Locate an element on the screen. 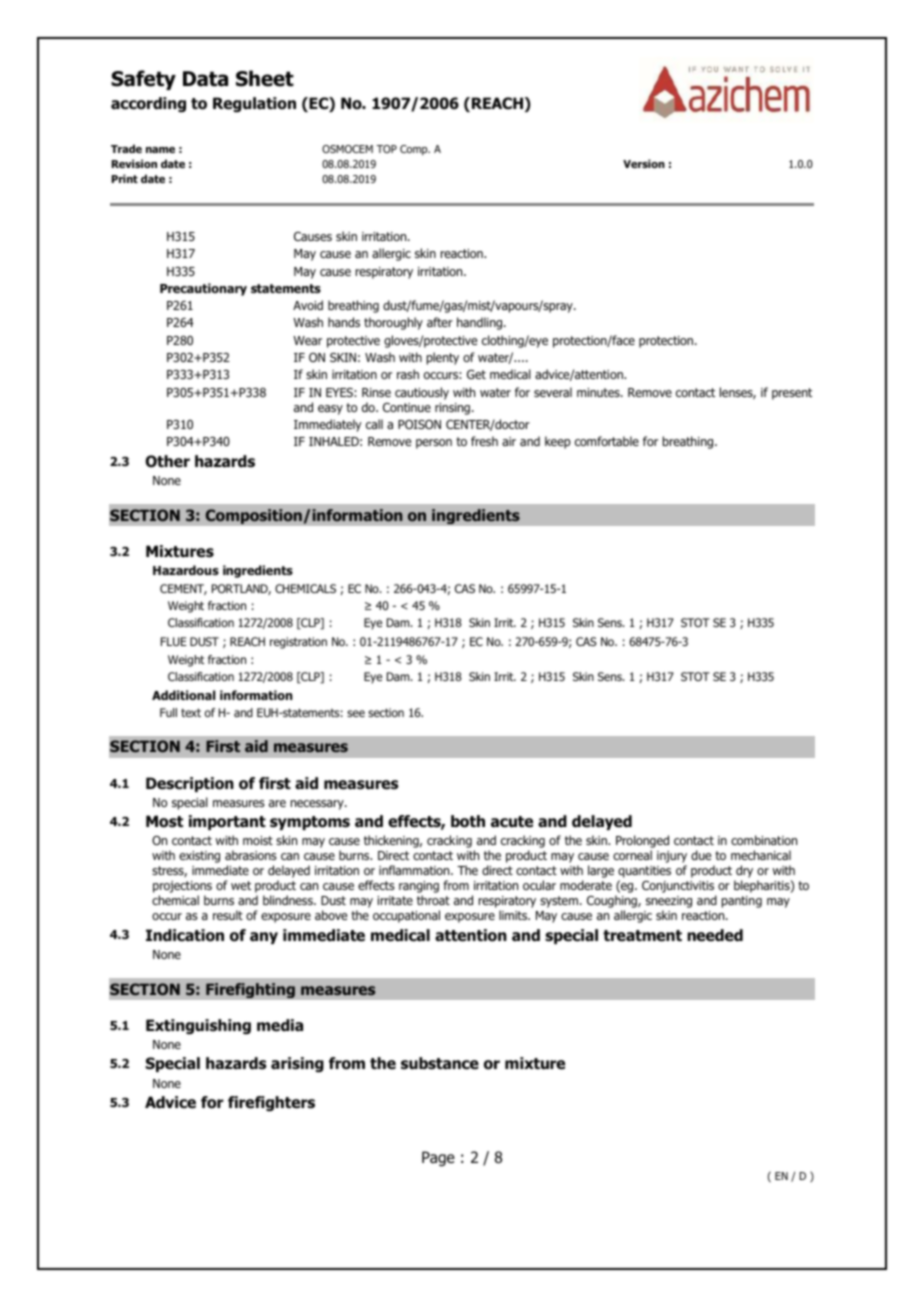 The image size is (924, 1307). present is located at coordinates (792, 394).
